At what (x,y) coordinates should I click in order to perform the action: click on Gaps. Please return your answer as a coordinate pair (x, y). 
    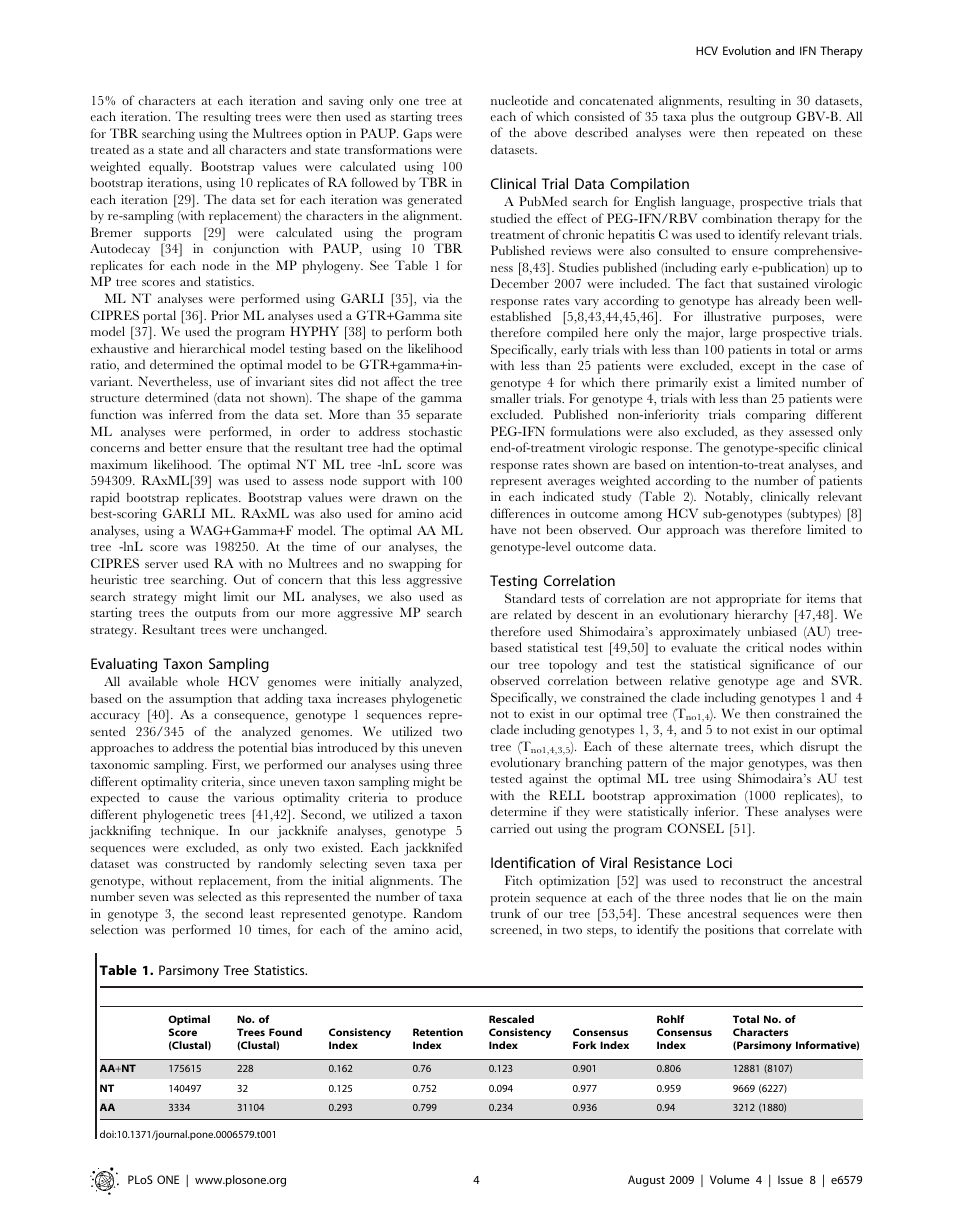
    Looking at the image, I should click on (417, 135).
